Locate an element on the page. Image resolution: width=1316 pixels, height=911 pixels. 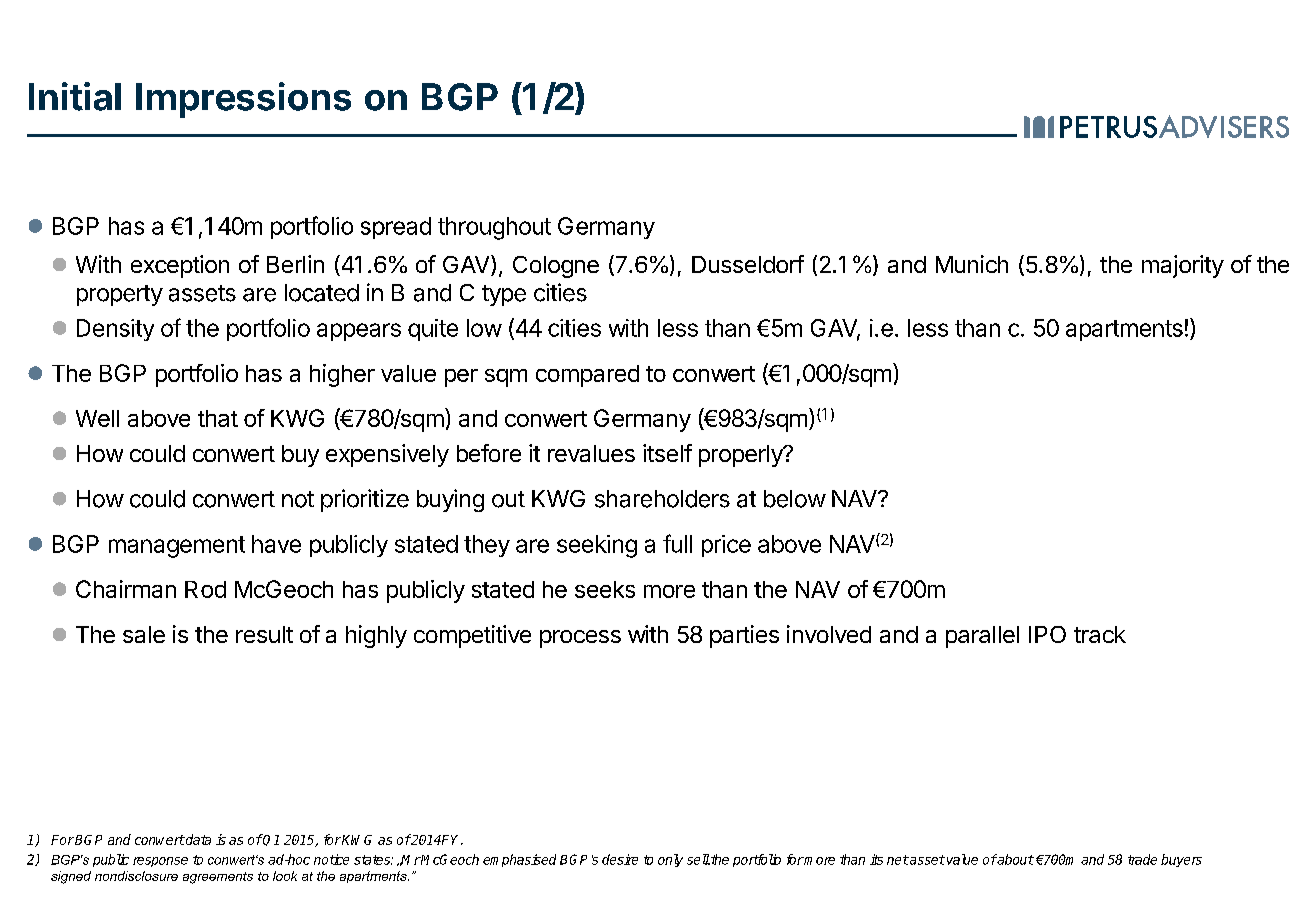
seeks is located at coordinates (605, 589).
